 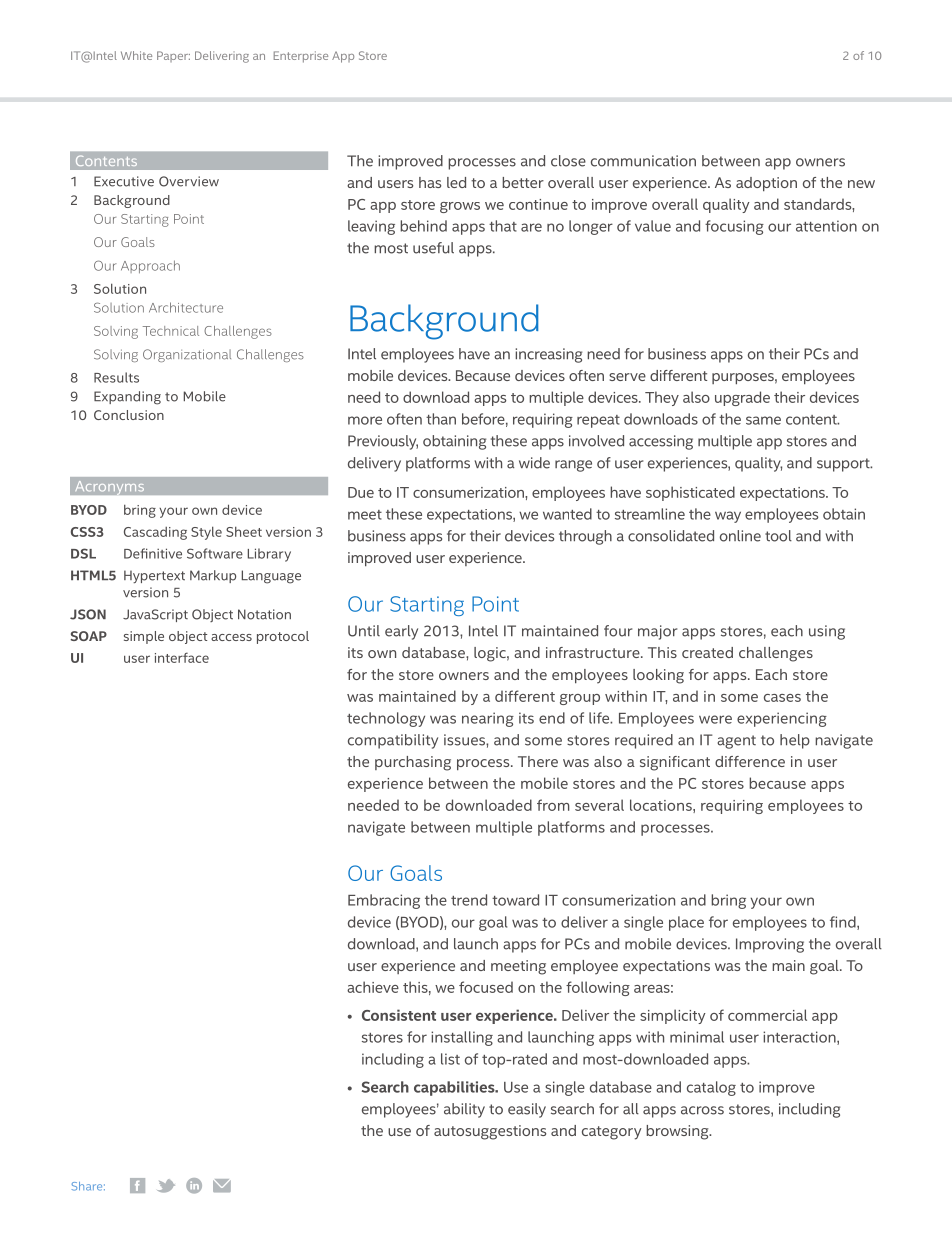 I want to click on adoption, so click(x=766, y=184).
